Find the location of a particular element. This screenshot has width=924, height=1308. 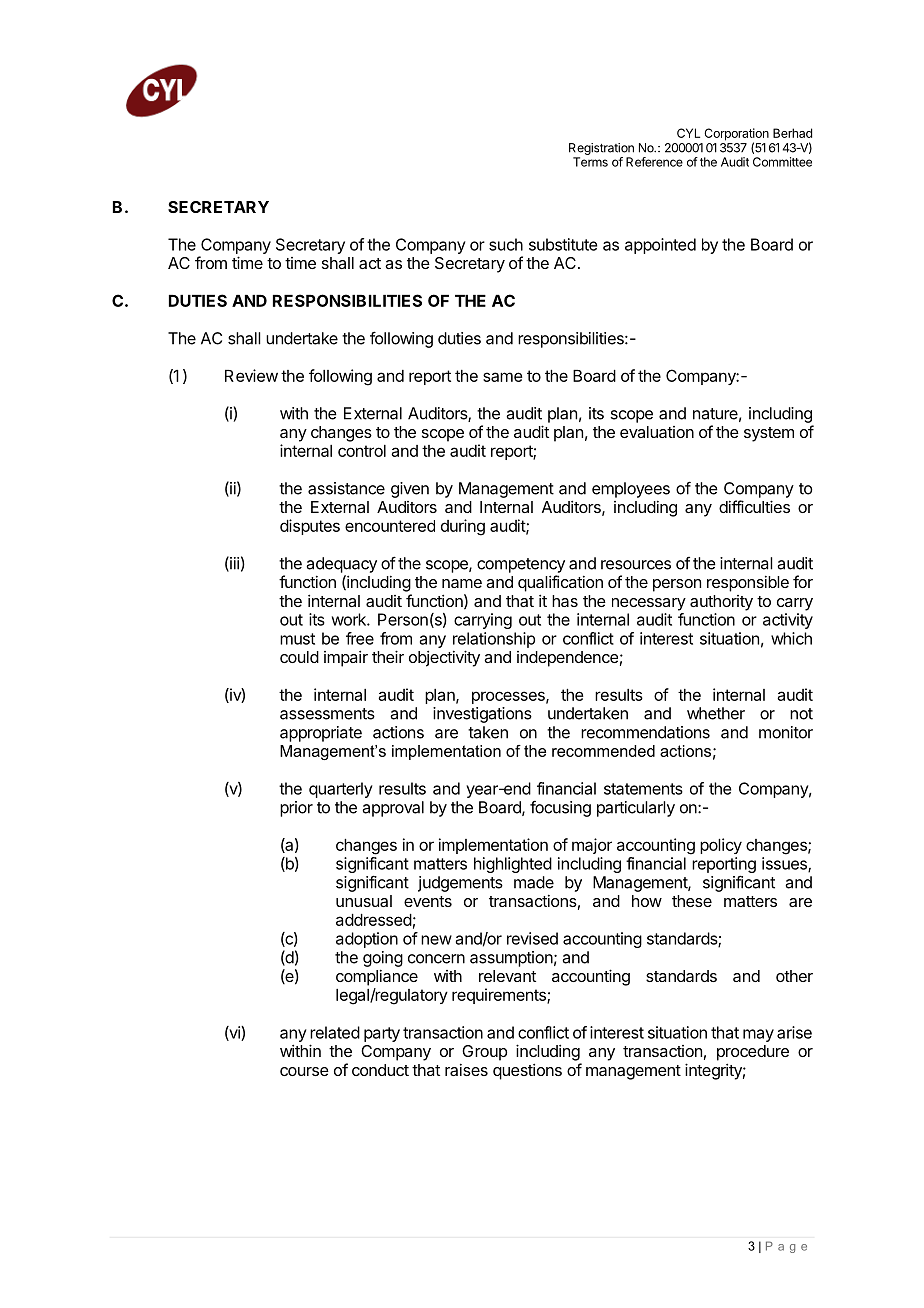

questions is located at coordinates (527, 1071).
